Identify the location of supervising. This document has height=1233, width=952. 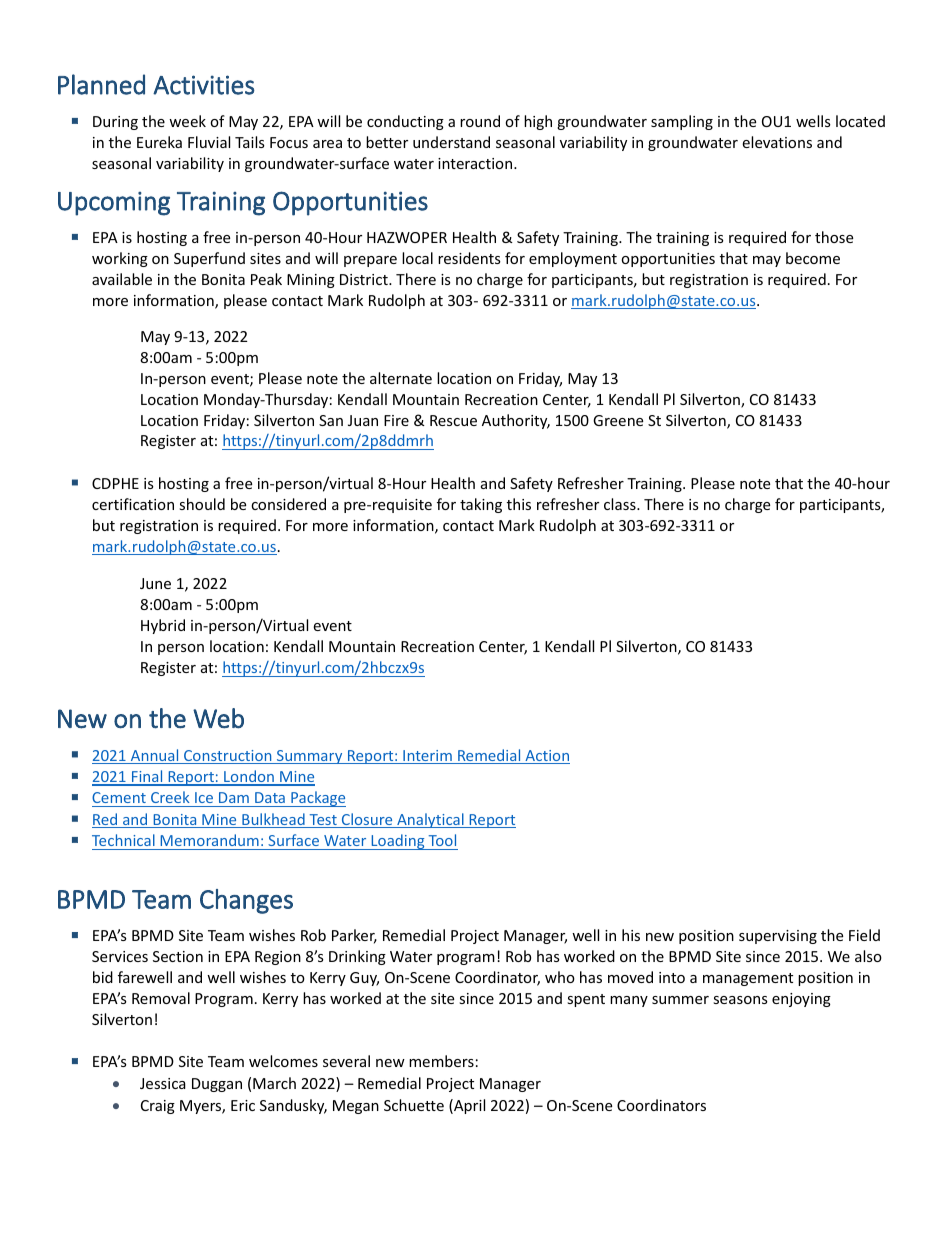
(778, 937).
